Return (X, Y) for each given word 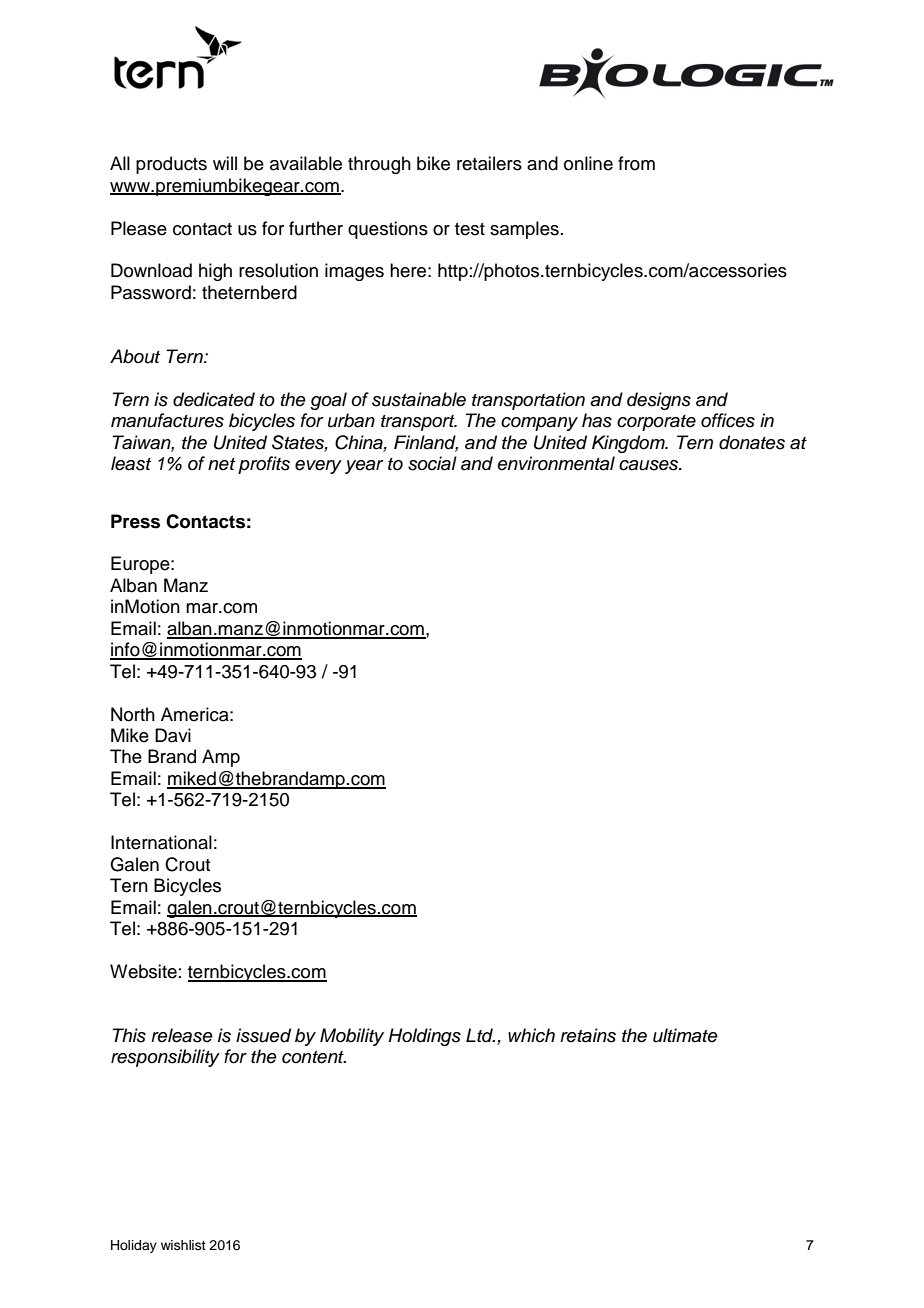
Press (135, 521)
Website (143, 971)
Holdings (424, 1037)
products (171, 165)
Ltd (480, 1035)
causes (649, 465)
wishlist (183, 1245)
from (636, 163)
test (470, 229)
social (432, 463)
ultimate (685, 1035)
